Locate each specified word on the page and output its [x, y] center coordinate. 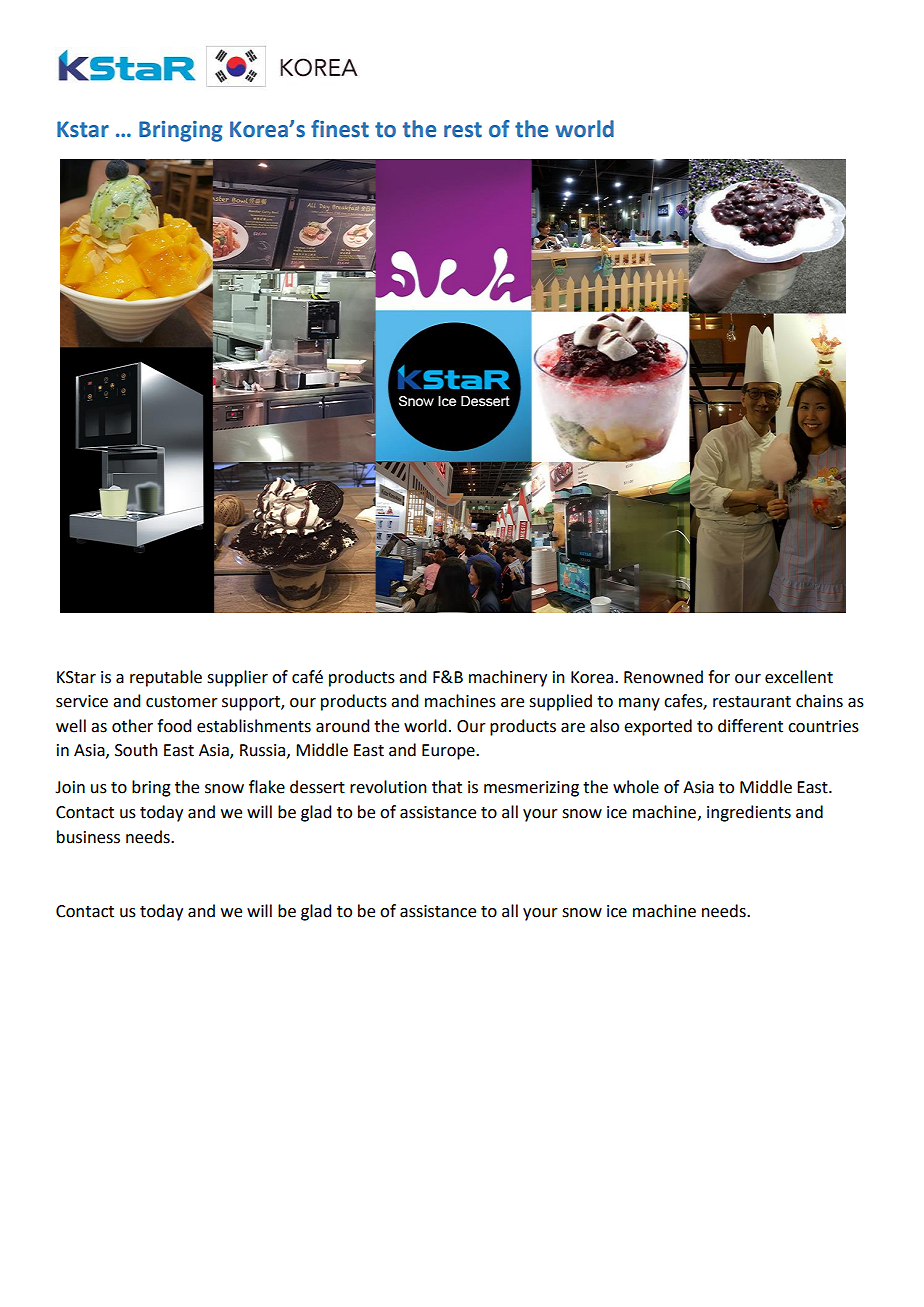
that [447, 787]
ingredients [749, 813]
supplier [237, 678]
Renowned [663, 677]
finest [340, 129]
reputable [166, 678]
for [719, 677]
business [88, 837]
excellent [799, 677]
